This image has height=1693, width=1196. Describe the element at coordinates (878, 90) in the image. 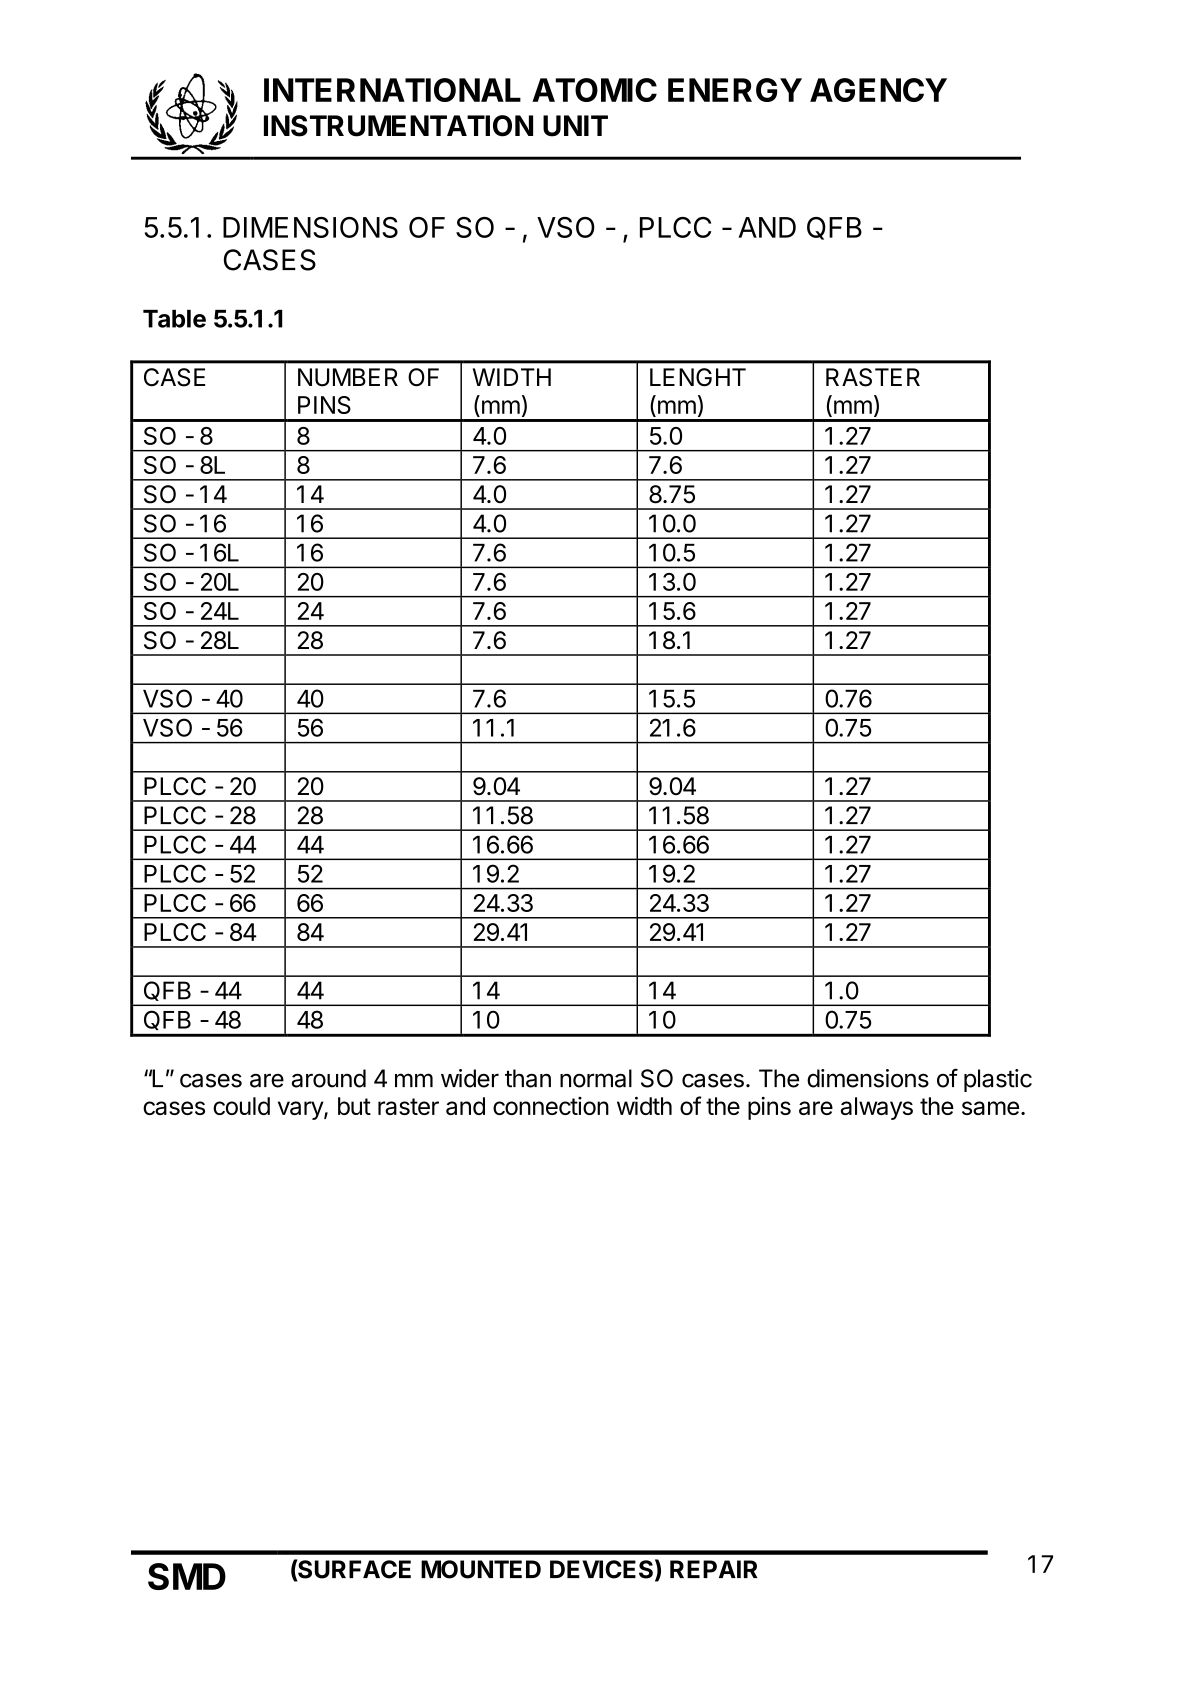

I see `AGENCY` at that location.
